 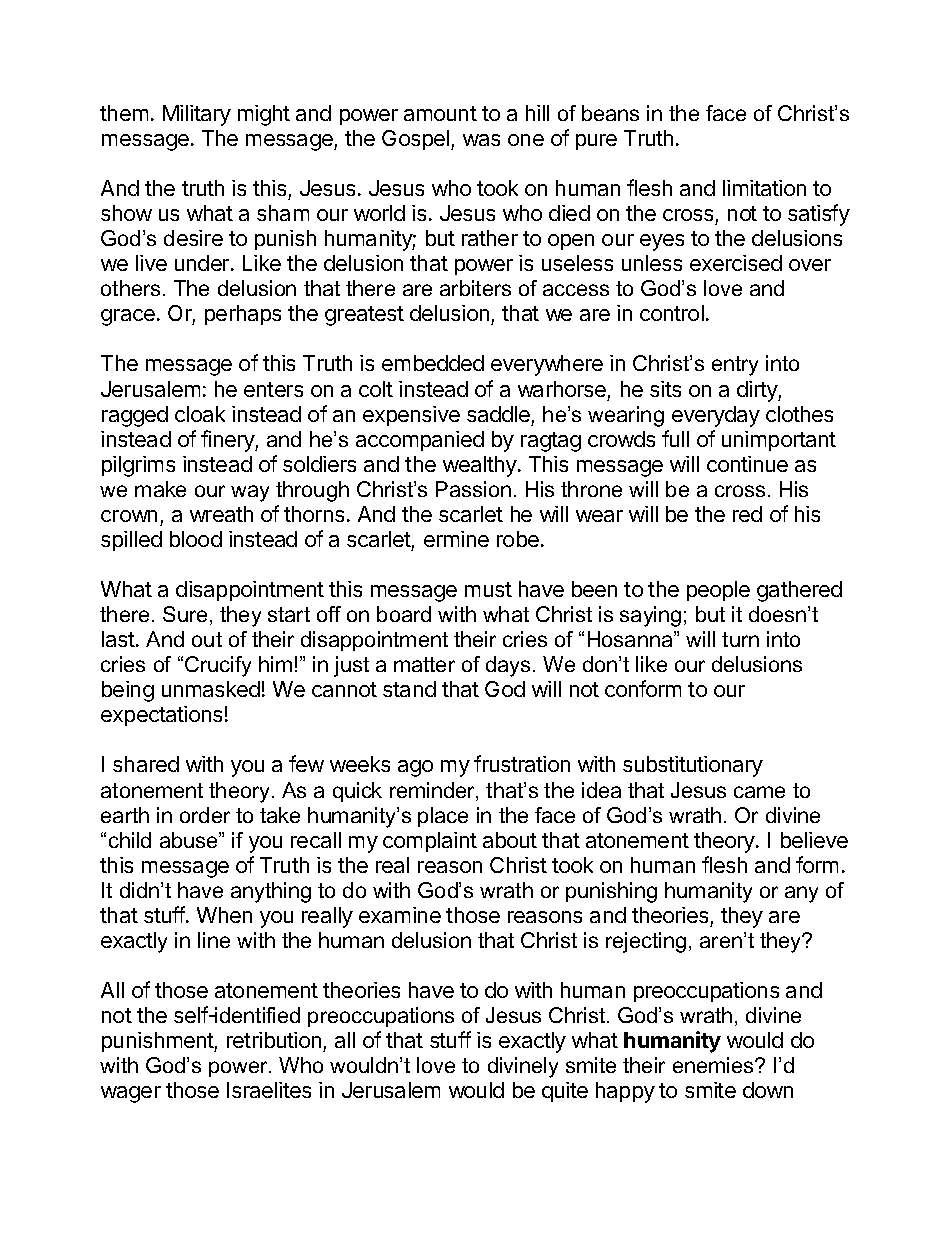 I want to click on limitation, so click(x=764, y=188).
